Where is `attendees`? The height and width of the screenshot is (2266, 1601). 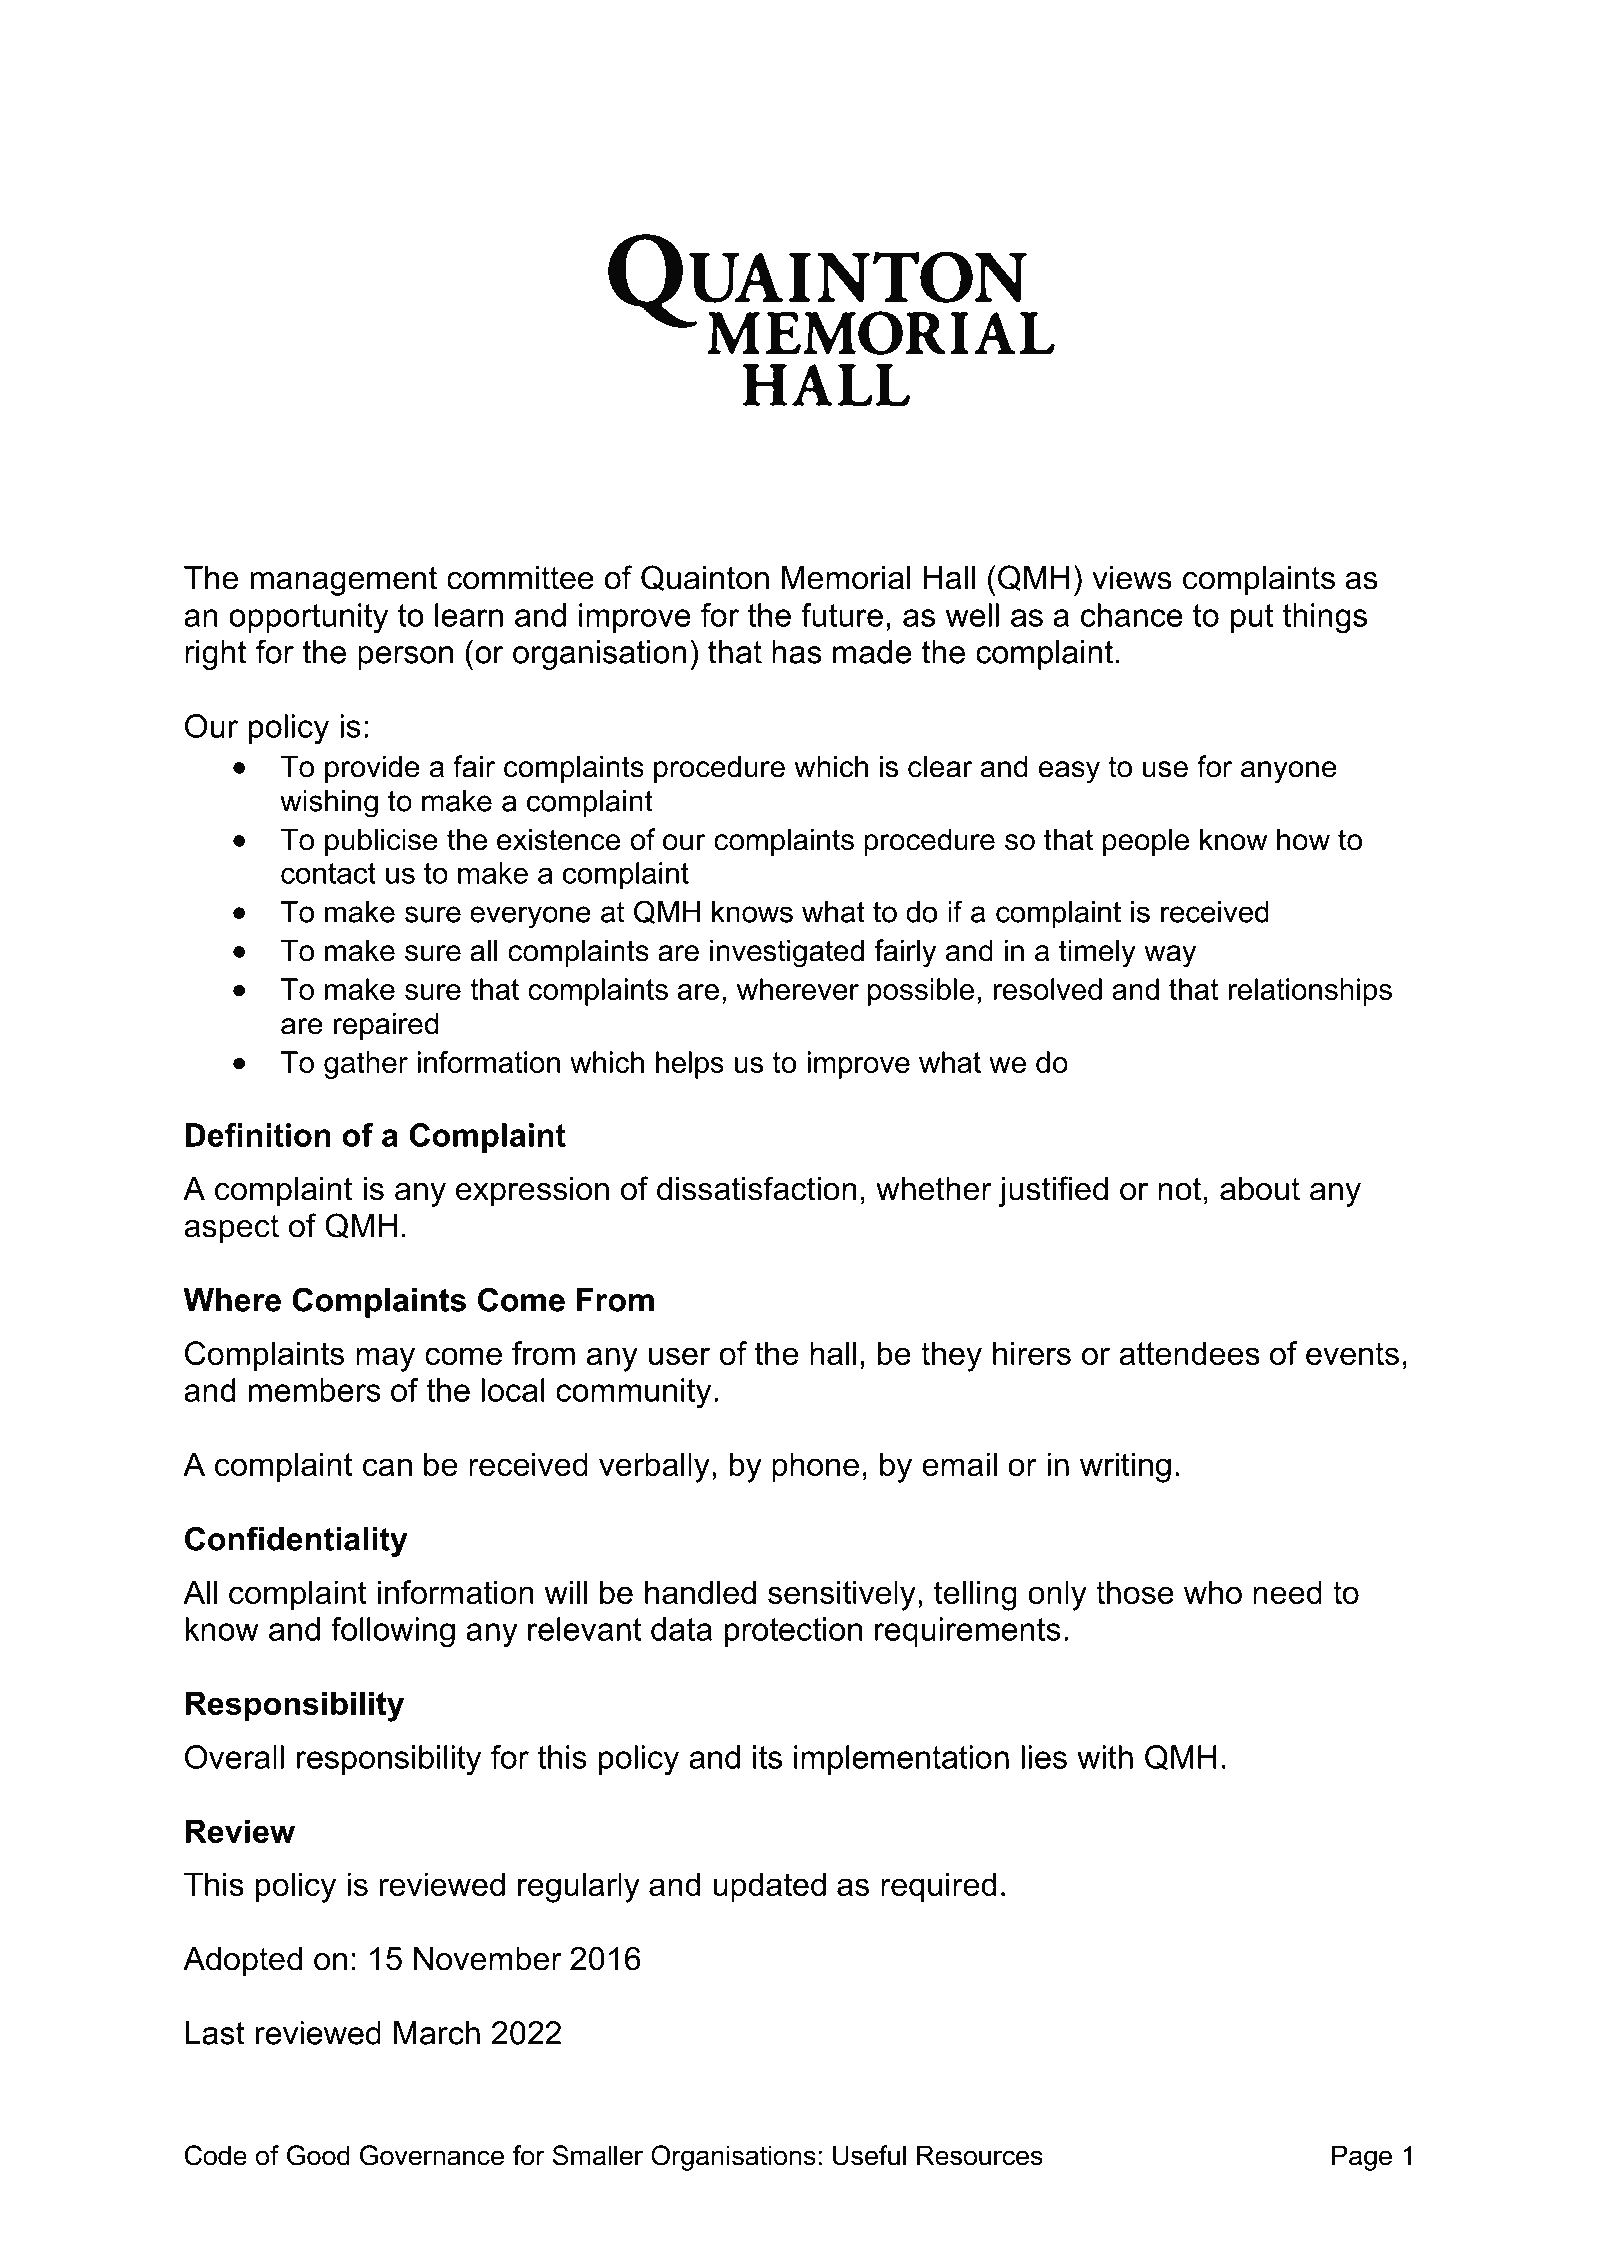
attendees is located at coordinates (1189, 1353).
